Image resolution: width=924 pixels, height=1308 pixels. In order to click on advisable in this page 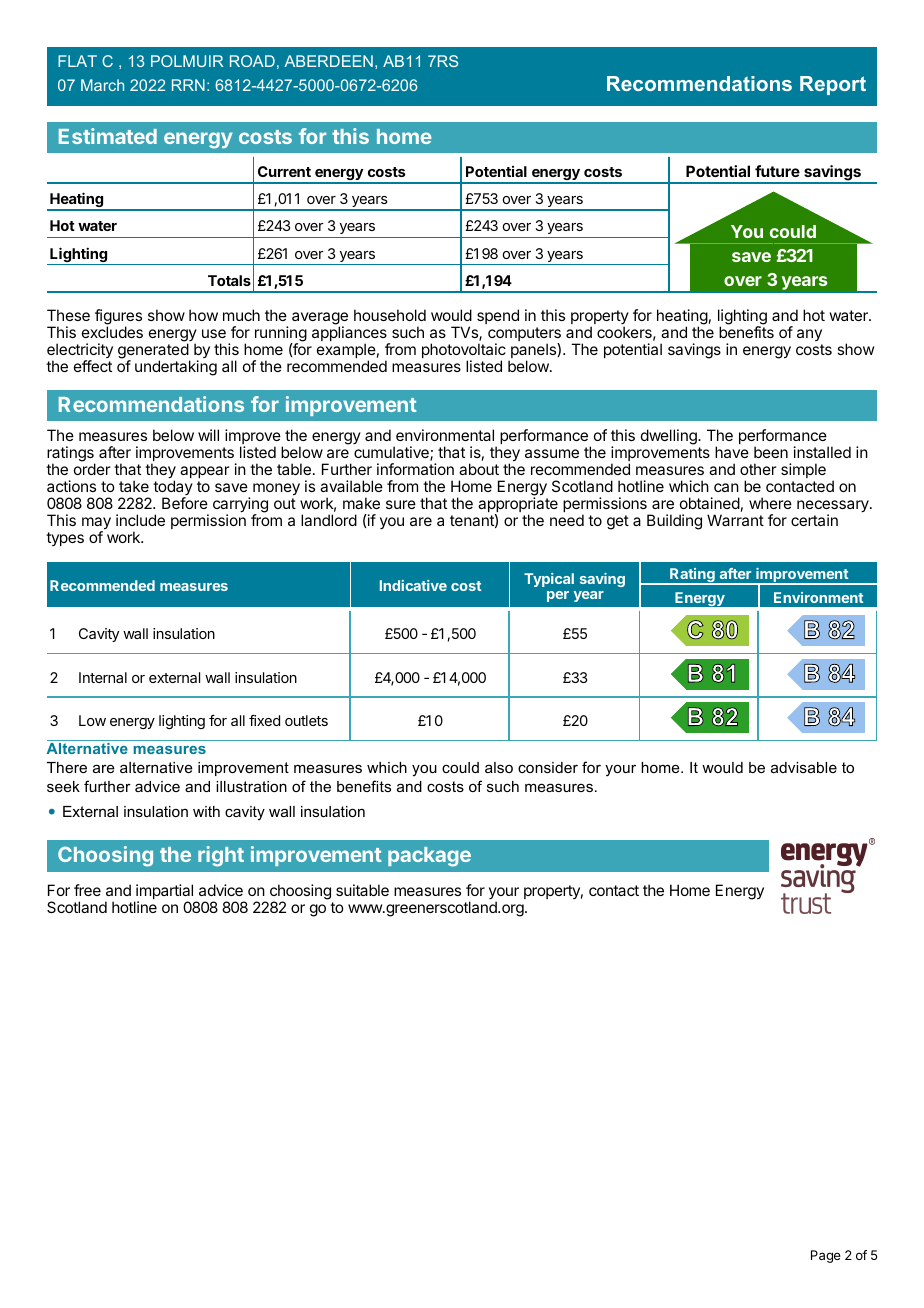, I will do `click(804, 767)`.
